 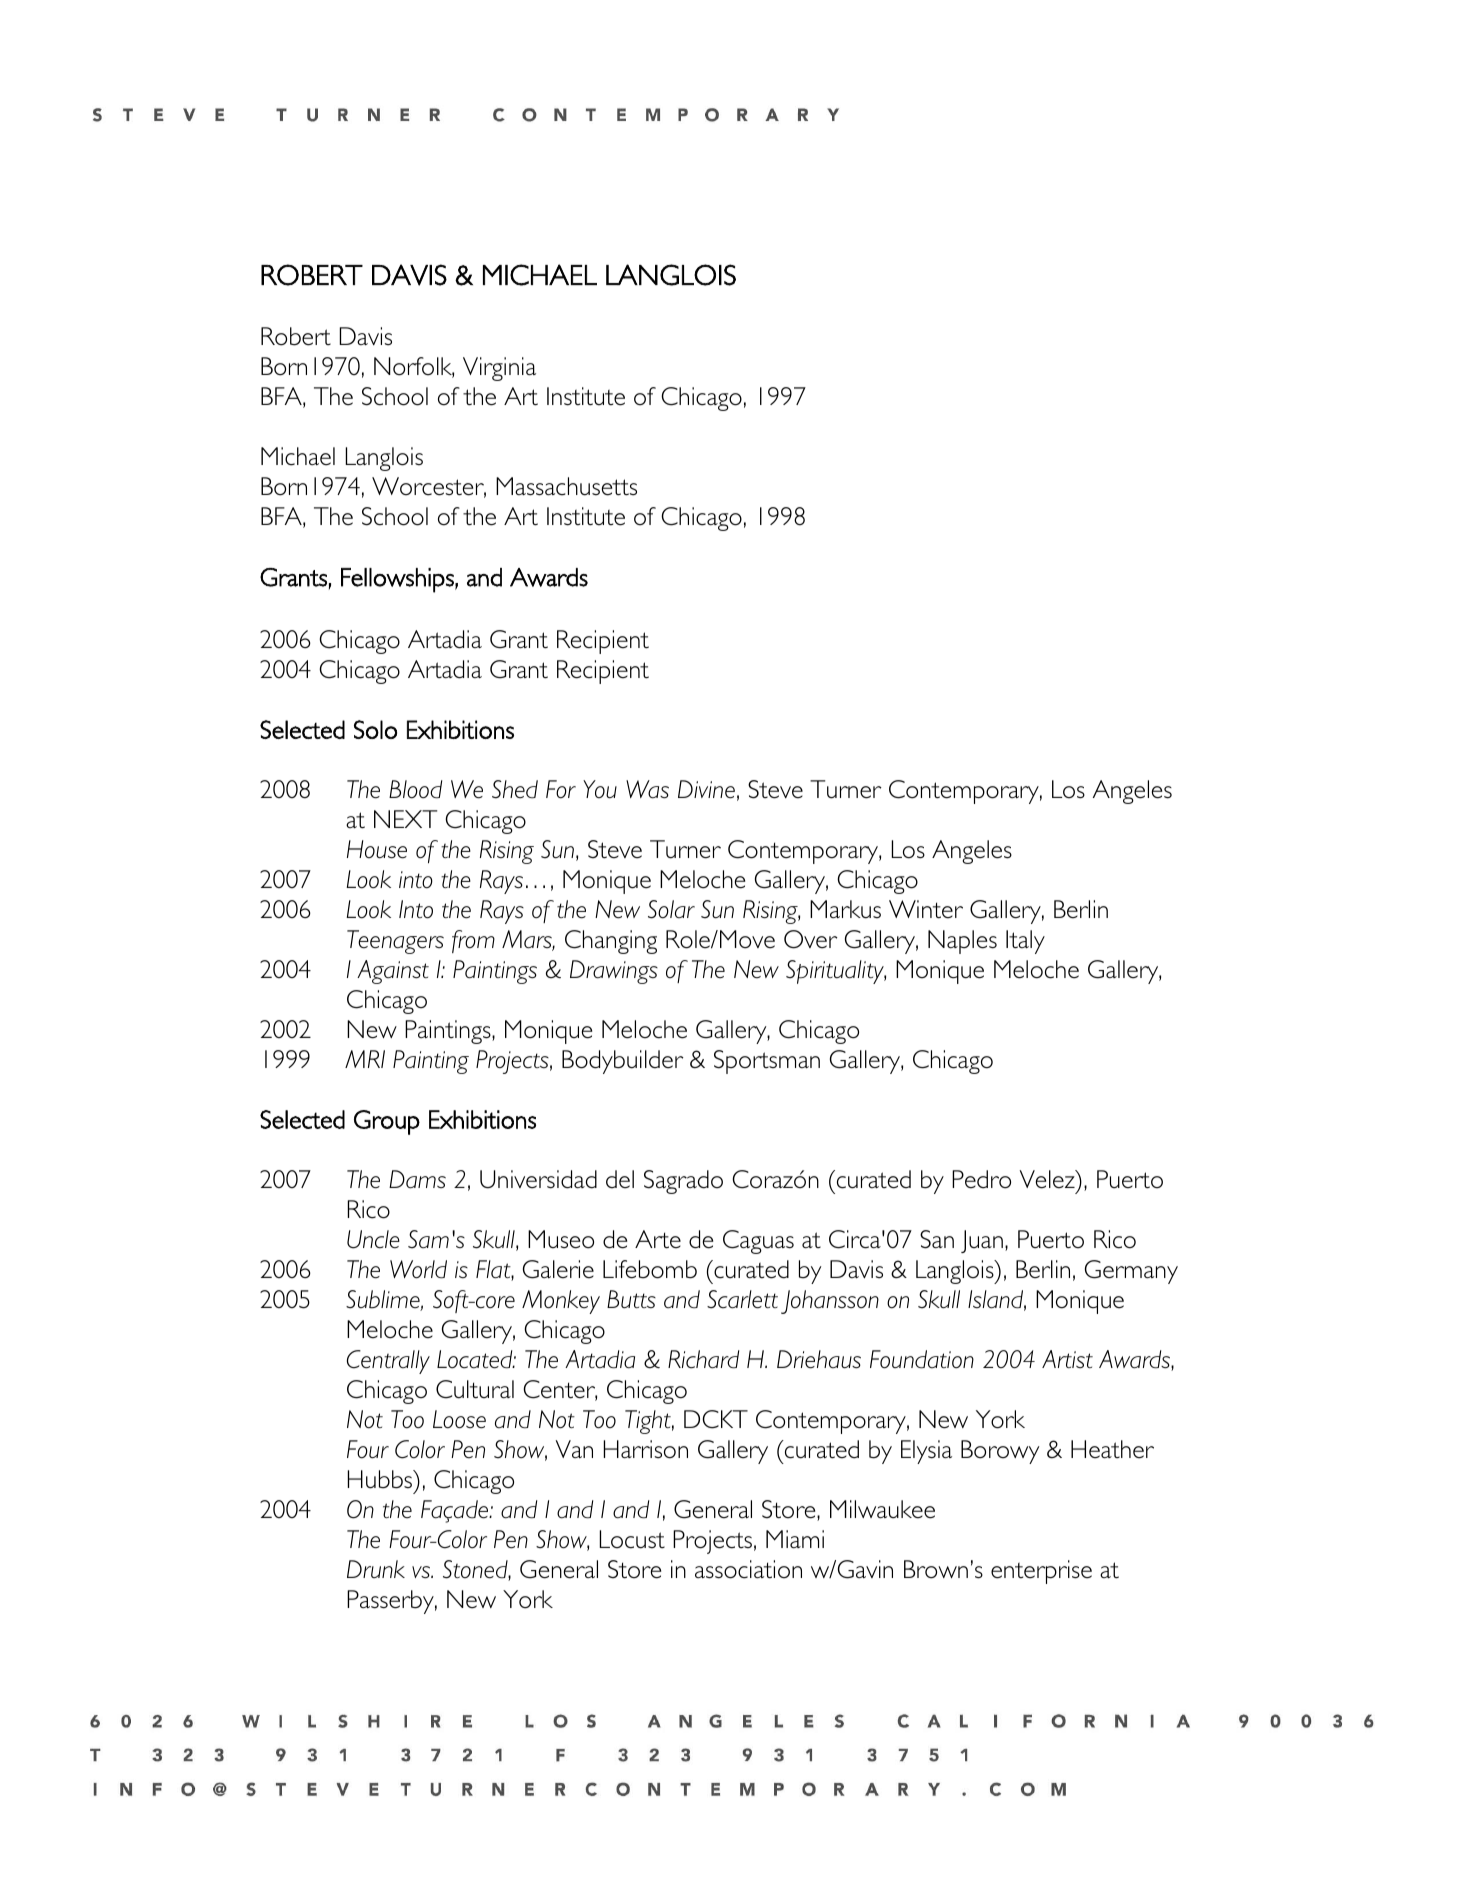 What do you see at coordinates (473, 941) in the screenshot?
I see `from` at bounding box center [473, 941].
